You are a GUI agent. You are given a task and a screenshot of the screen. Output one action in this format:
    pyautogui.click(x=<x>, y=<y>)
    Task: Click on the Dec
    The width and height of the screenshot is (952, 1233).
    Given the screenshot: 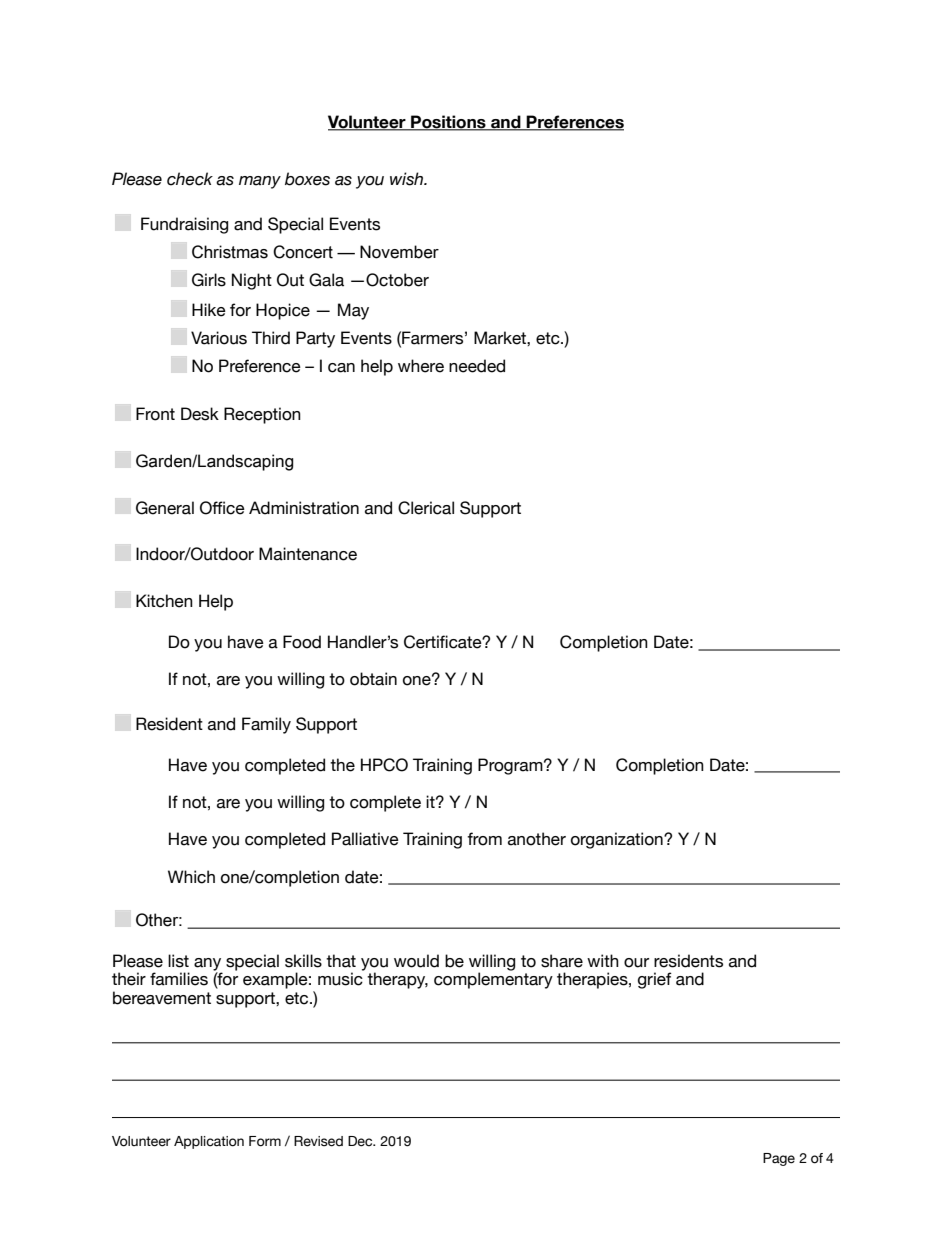 What is the action you would take?
    pyautogui.click(x=361, y=1141)
